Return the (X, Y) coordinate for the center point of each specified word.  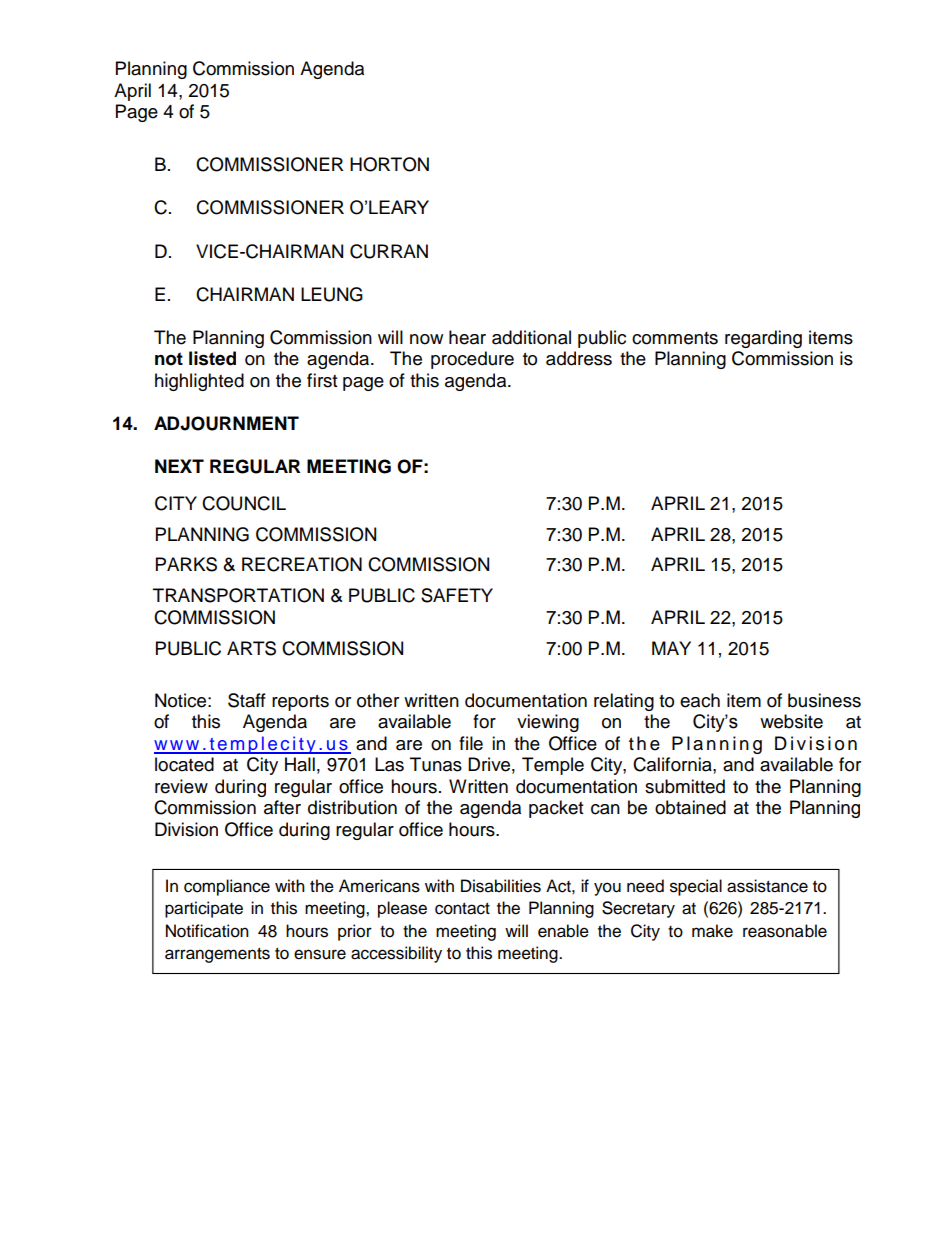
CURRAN (389, 251)
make (712, 931)
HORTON (389, 164)
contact (462, 909)
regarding (763, 339)
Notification (207, 931)
